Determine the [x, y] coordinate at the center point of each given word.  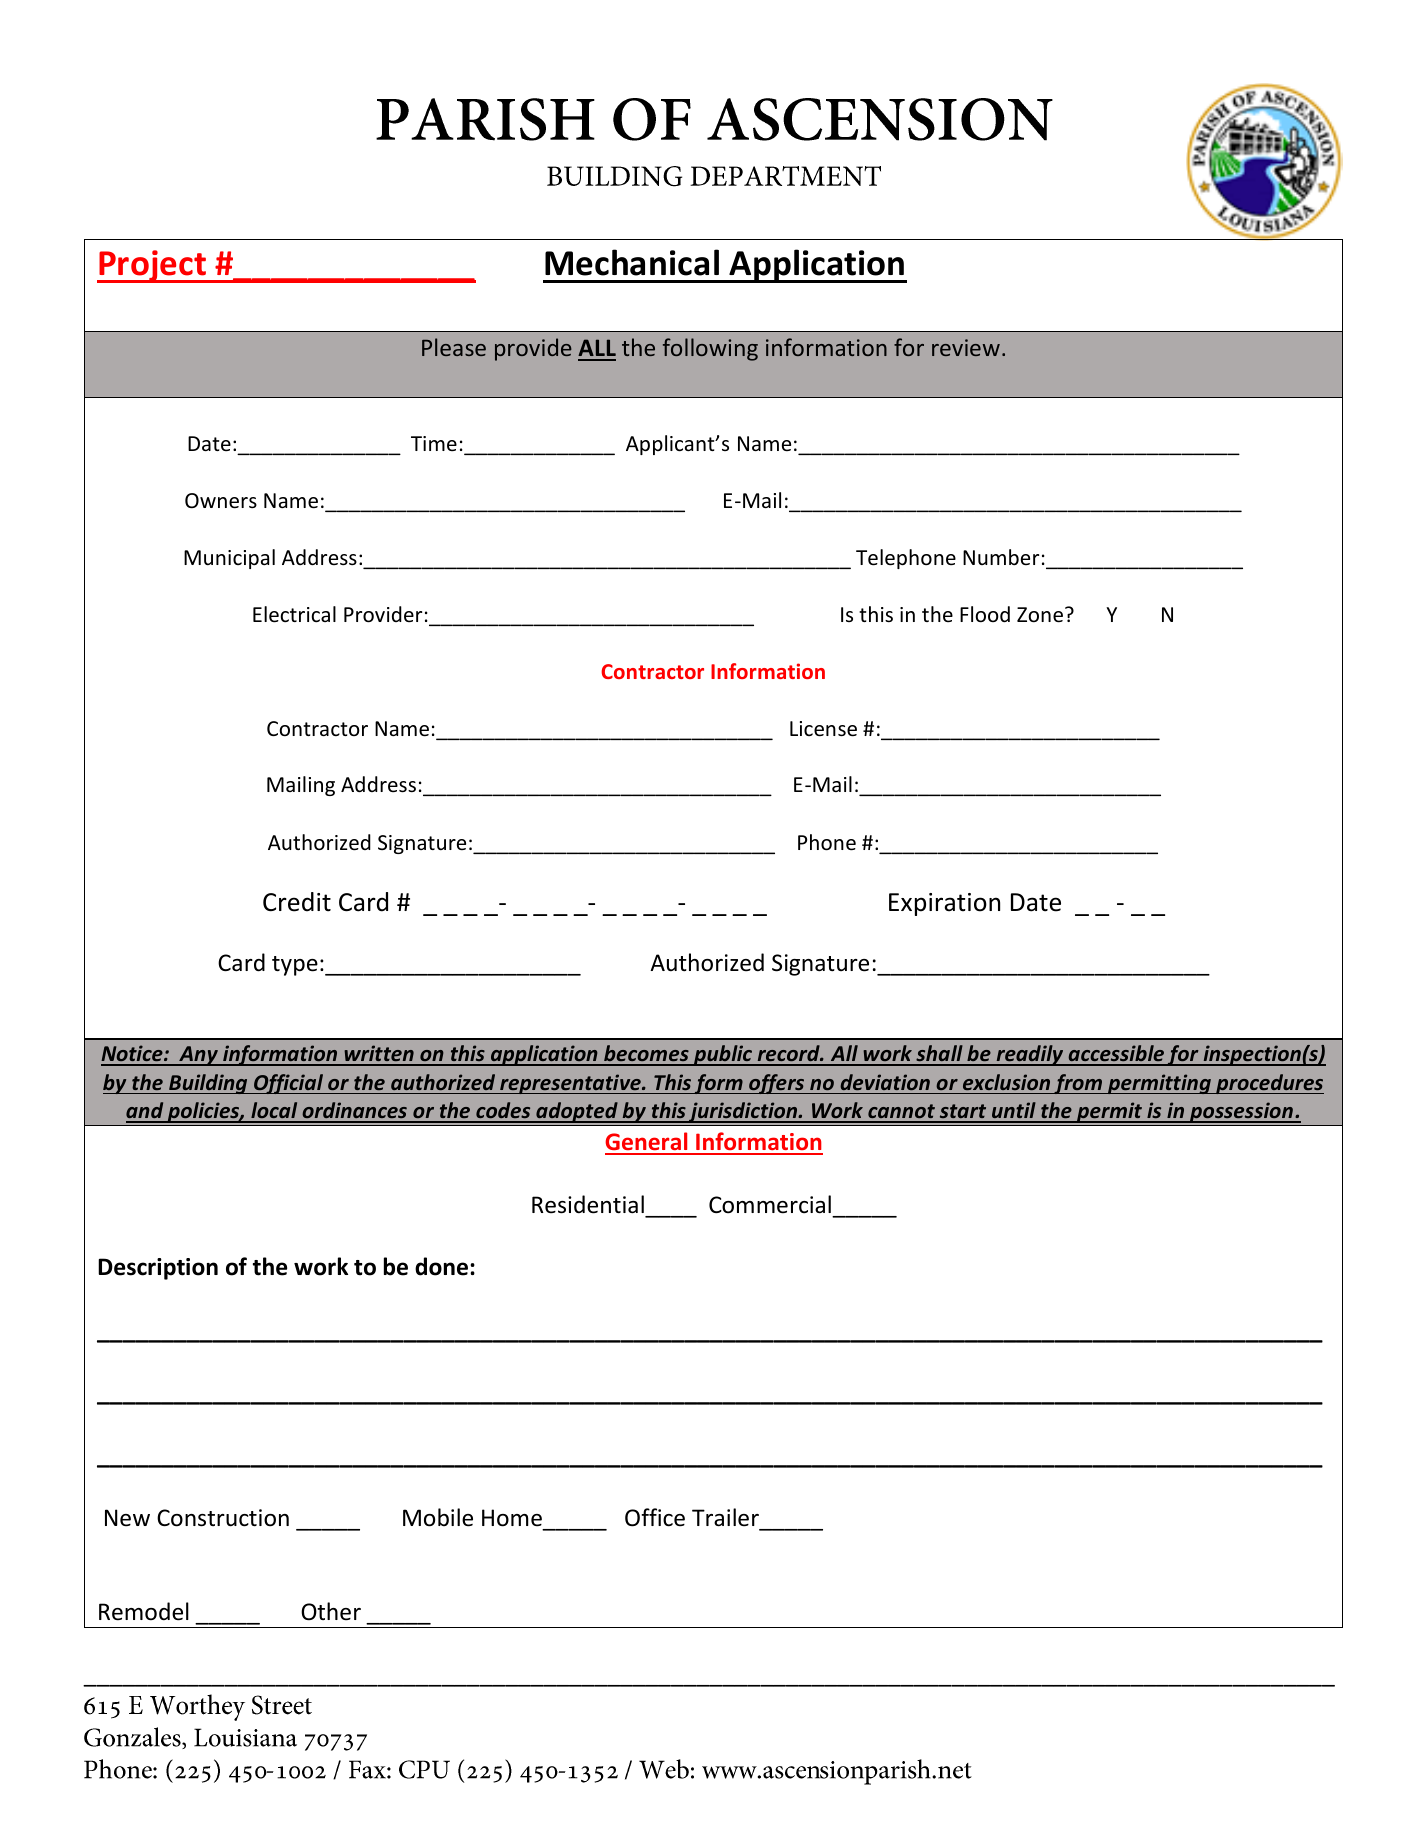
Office [655, 1517]
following [710, 349]
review [966, 347]
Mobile [438, 1517]
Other [331, 1611]
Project [152, 266]
